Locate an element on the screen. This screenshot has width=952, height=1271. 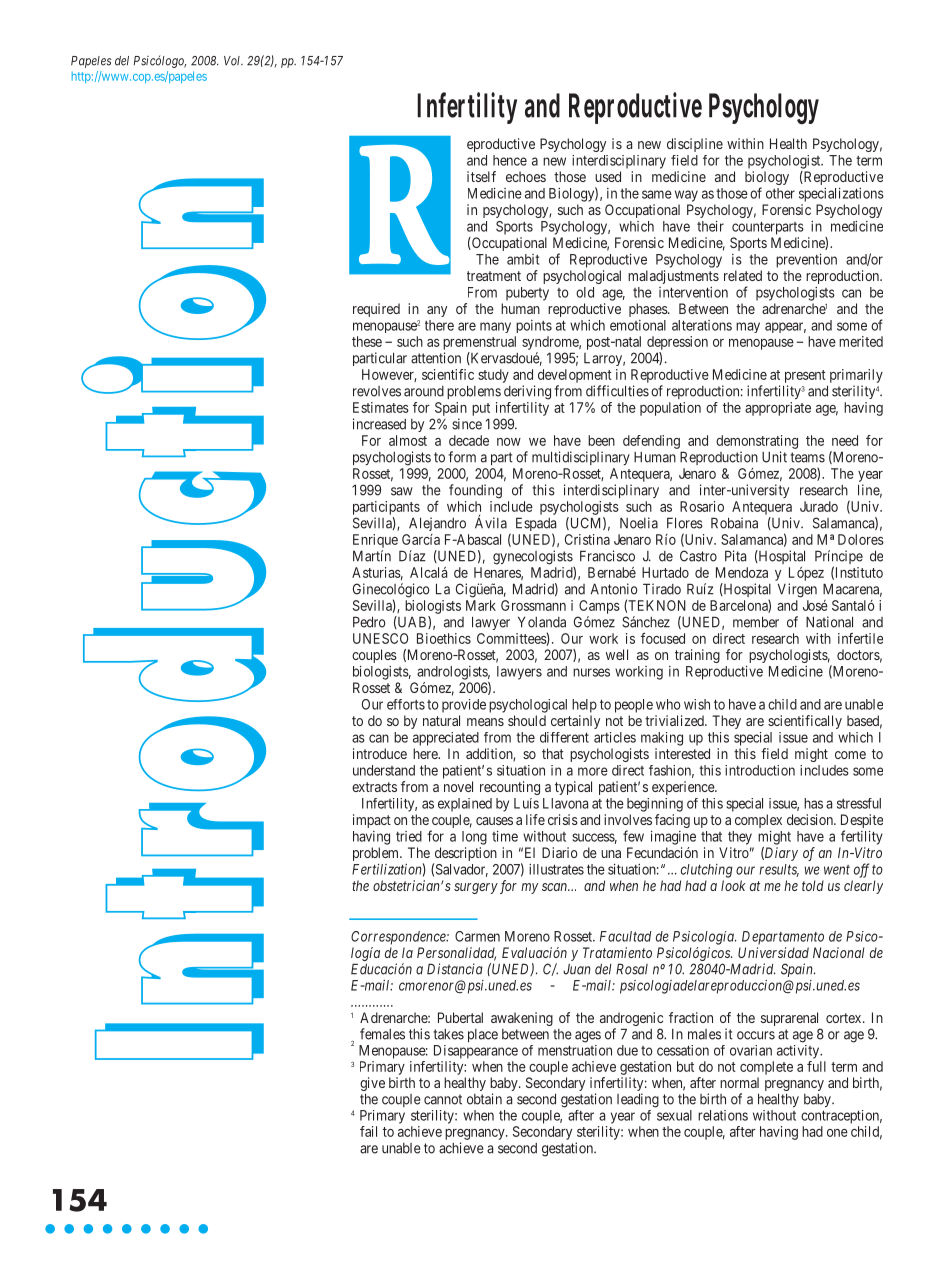
same is located at coordinates (657, 194).
